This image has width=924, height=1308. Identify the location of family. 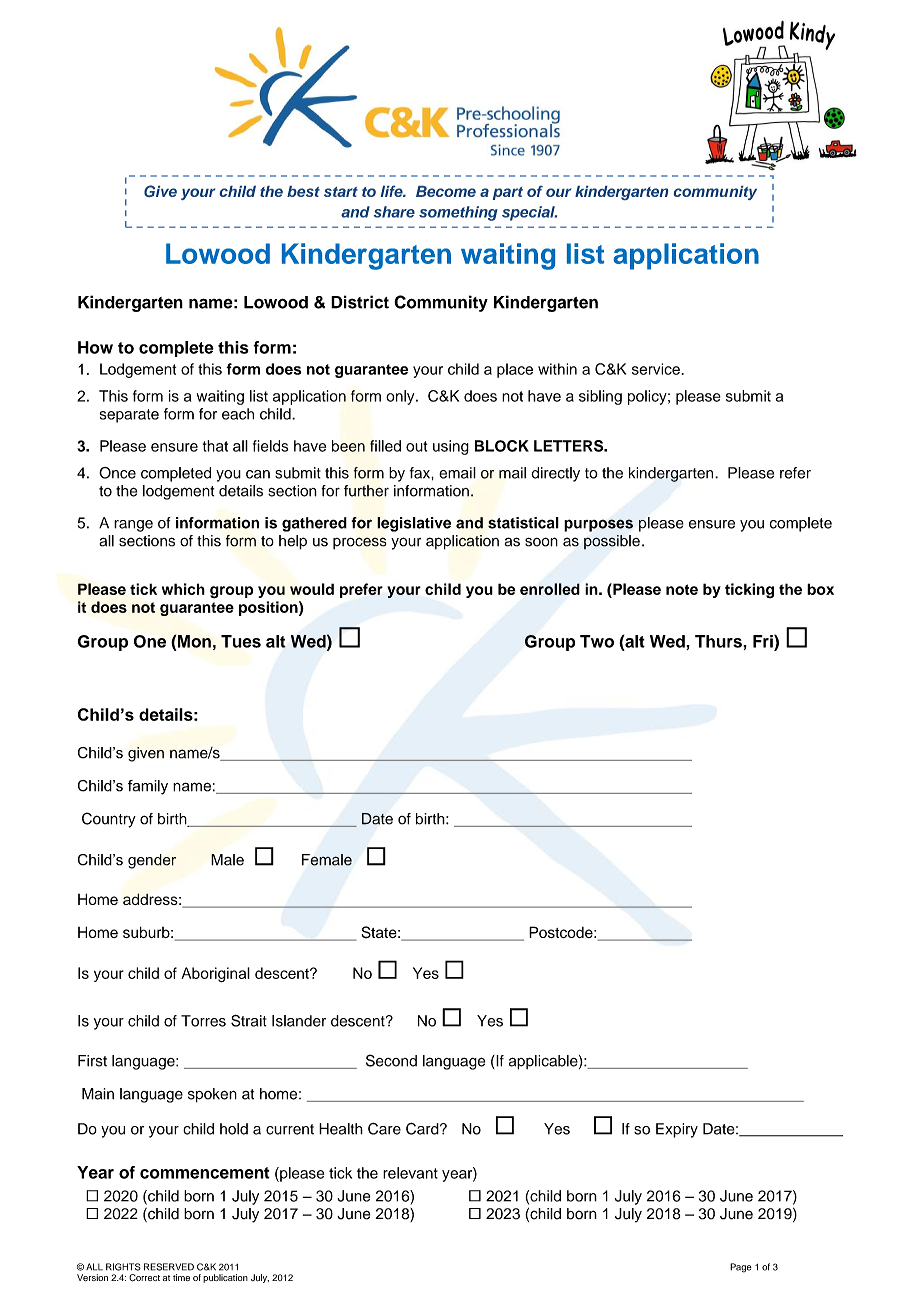
(148, 787).
